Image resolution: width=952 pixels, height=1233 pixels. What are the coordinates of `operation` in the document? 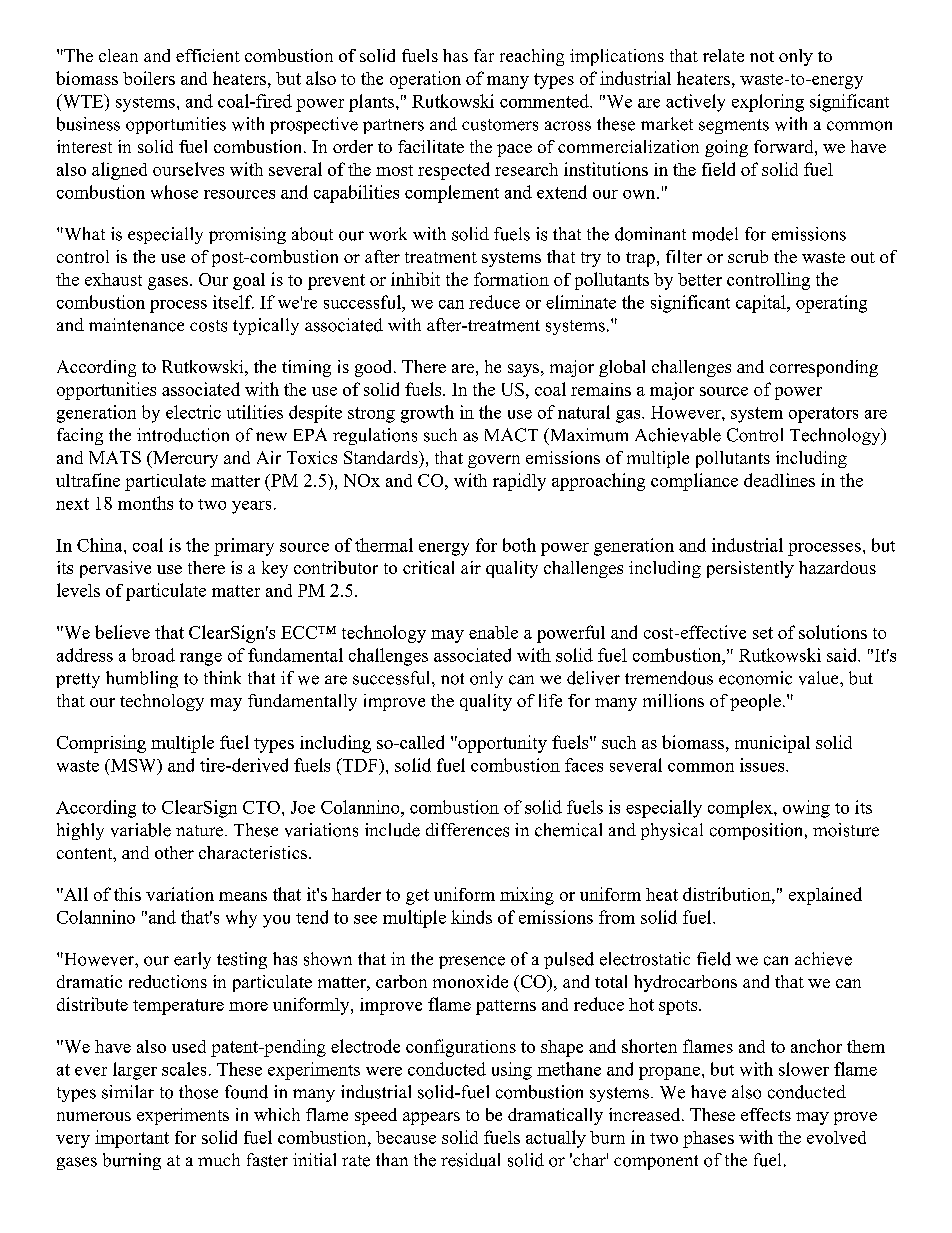 It's located at (425, 80).
